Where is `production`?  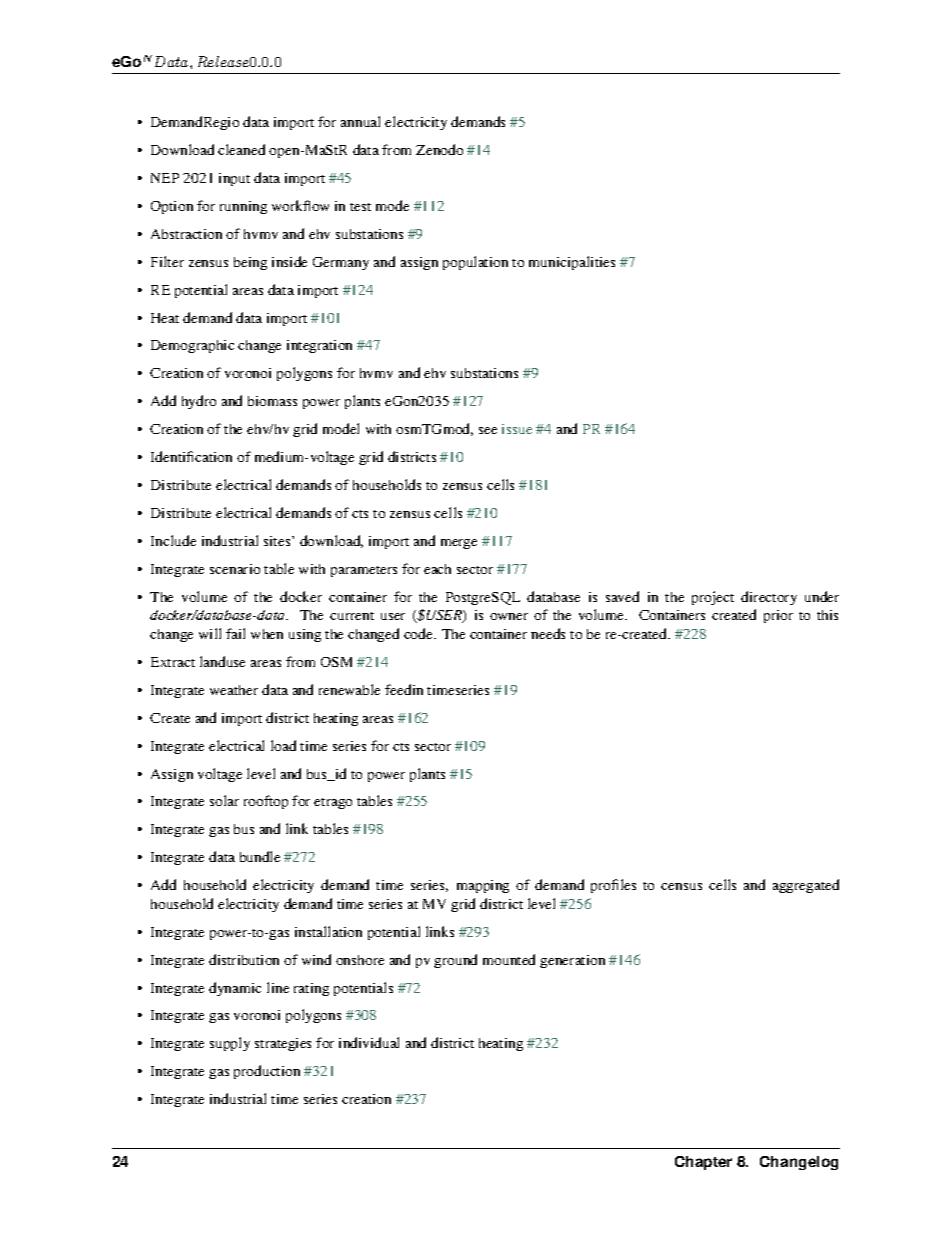
production is located at coordinates (267, 1072).
